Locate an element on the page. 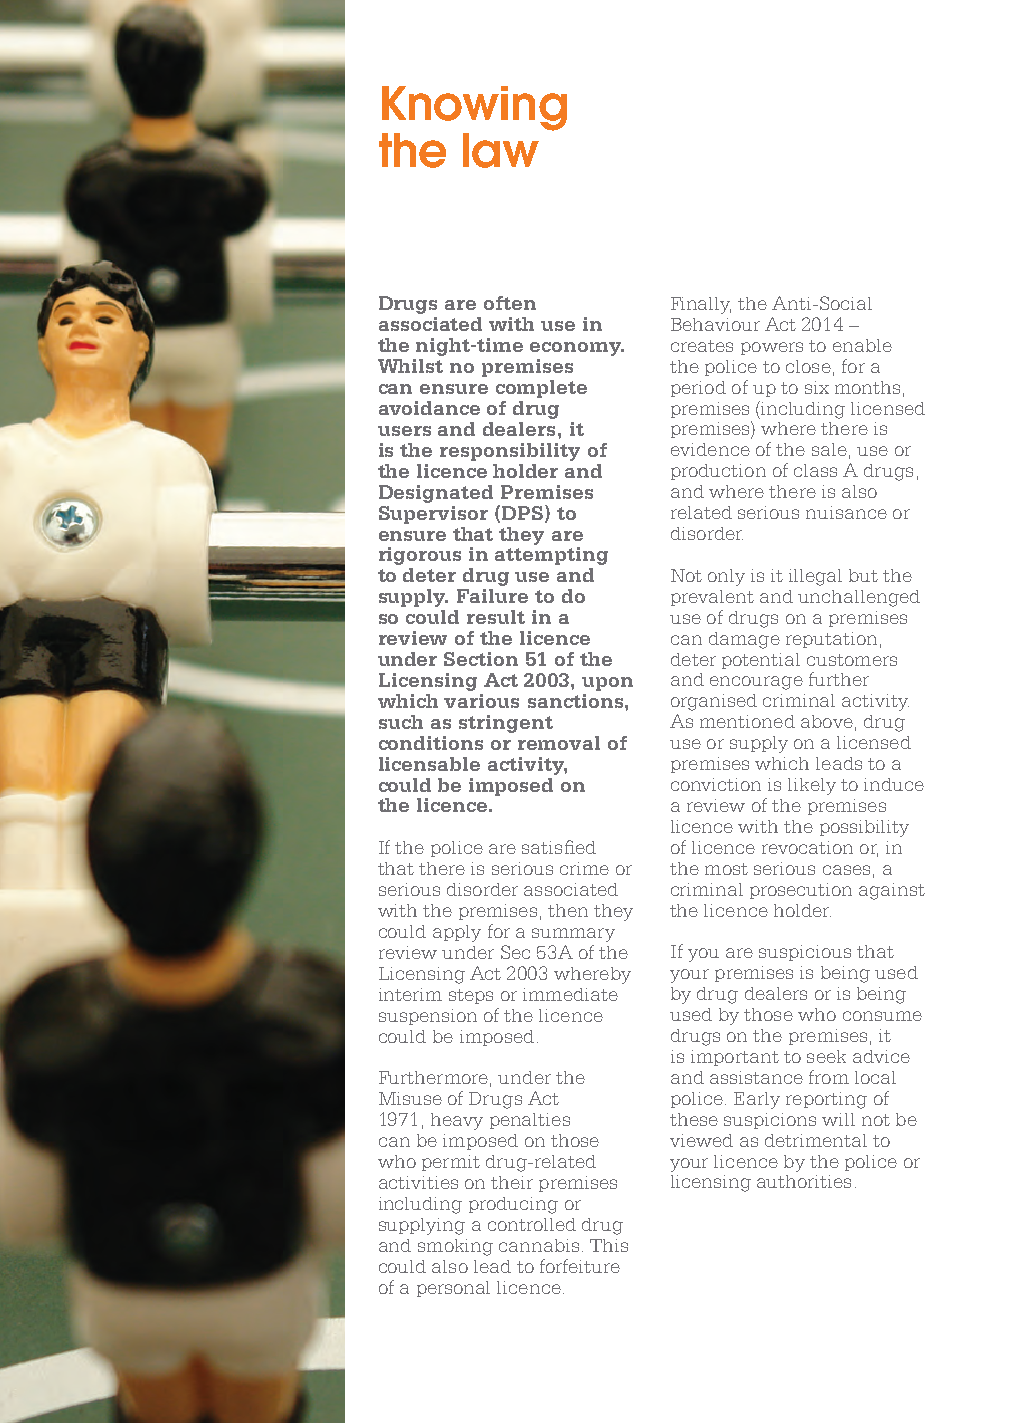  upon is located at coordinates (607, 684).
